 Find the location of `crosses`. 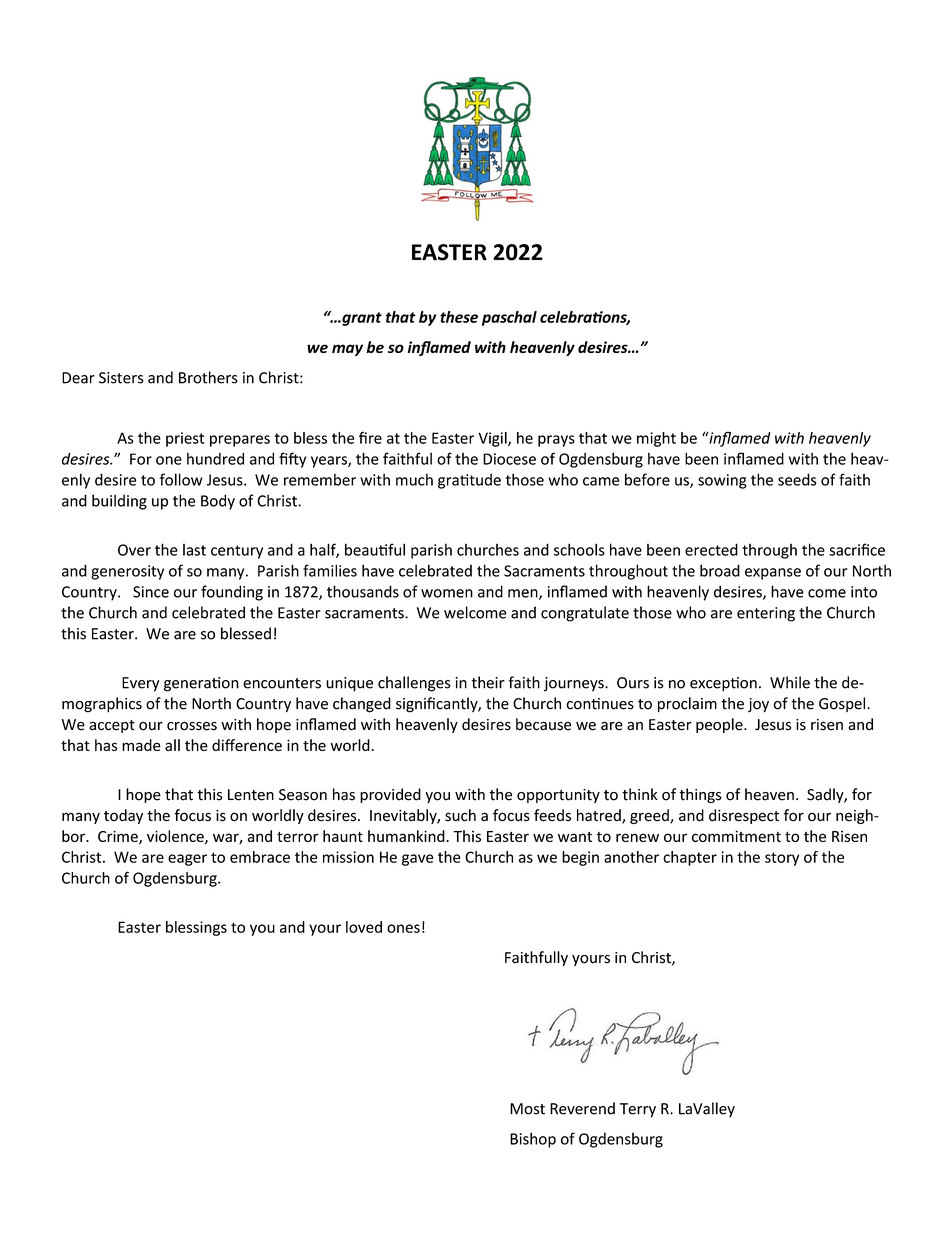

crosses is located at coordinates (192, 726).
